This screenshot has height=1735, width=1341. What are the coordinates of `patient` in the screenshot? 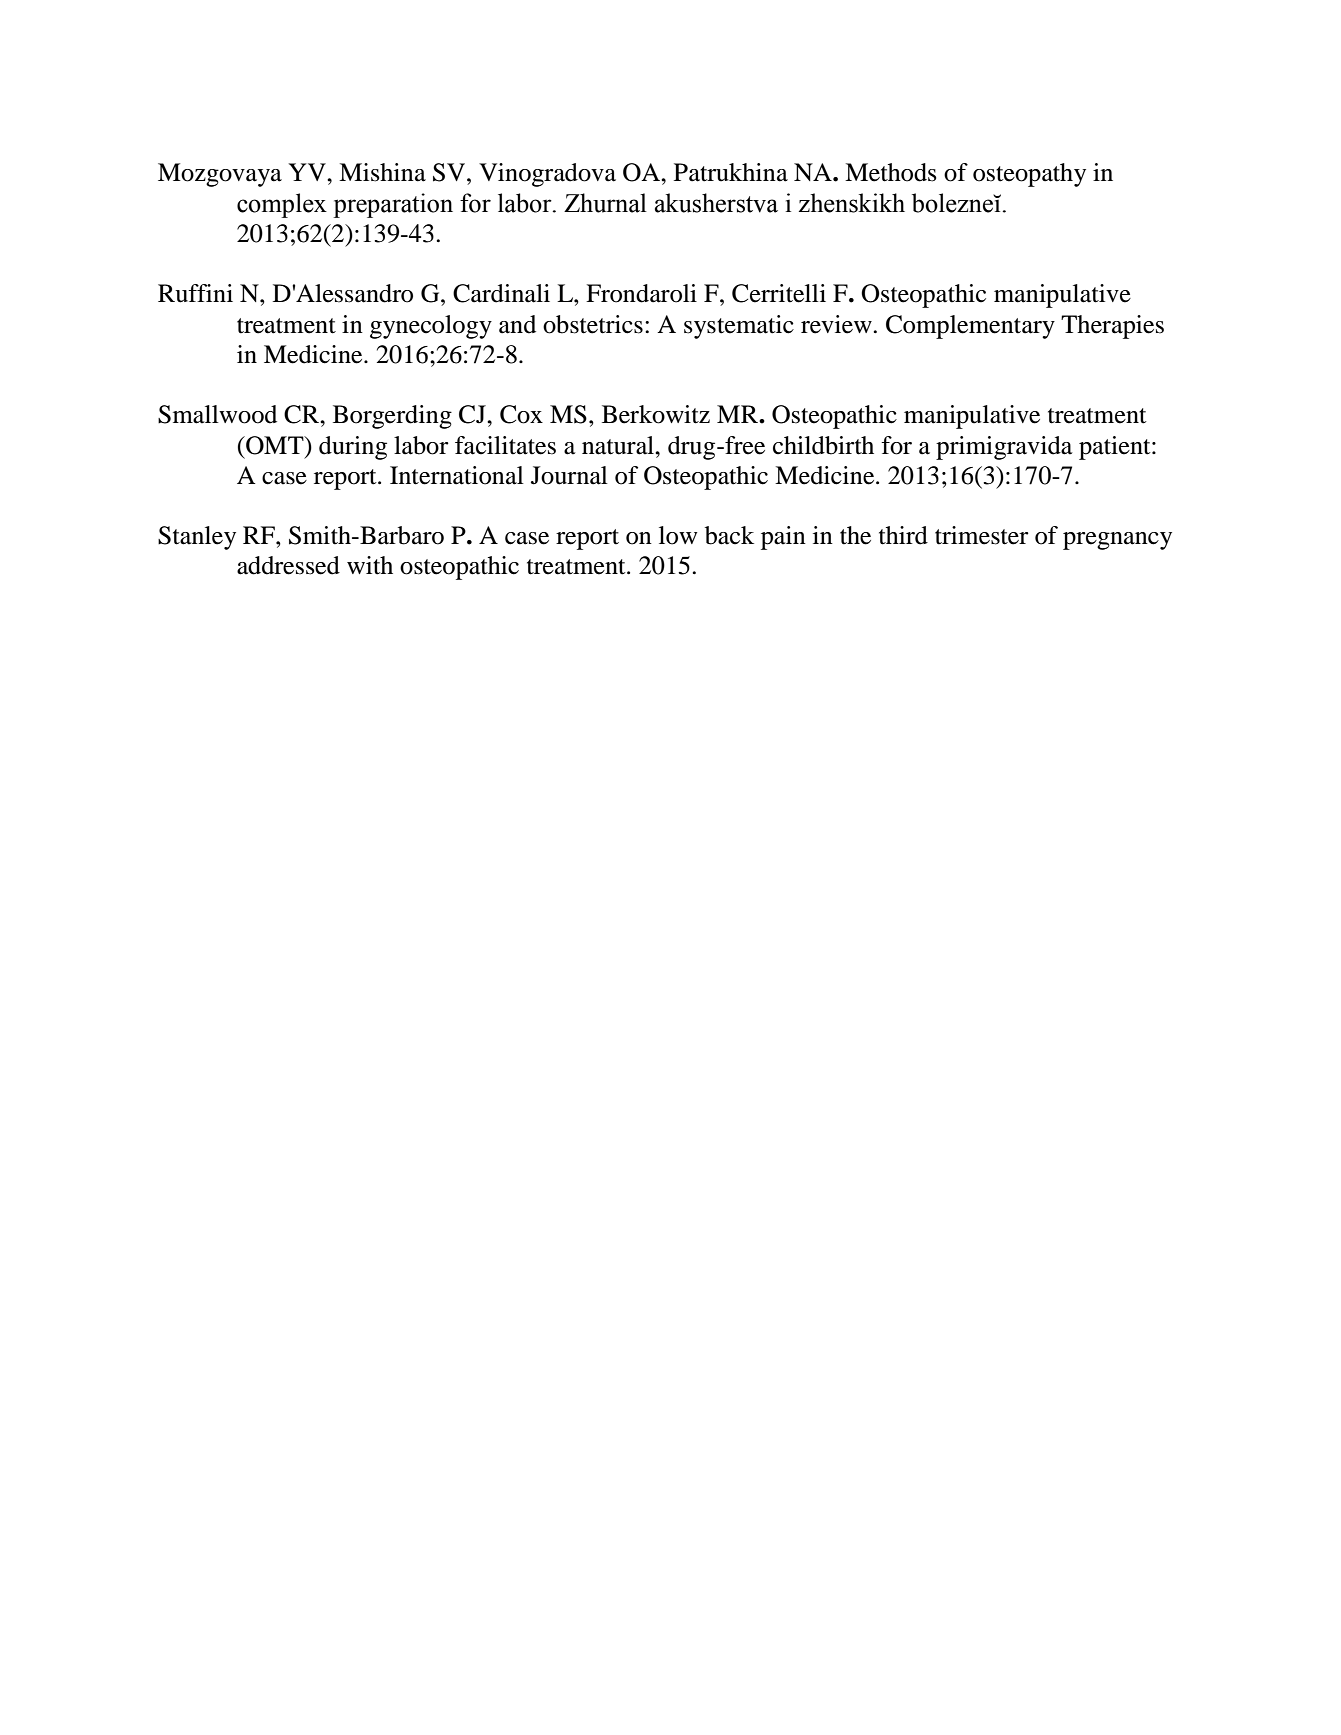 It's located at (1116, 448).
